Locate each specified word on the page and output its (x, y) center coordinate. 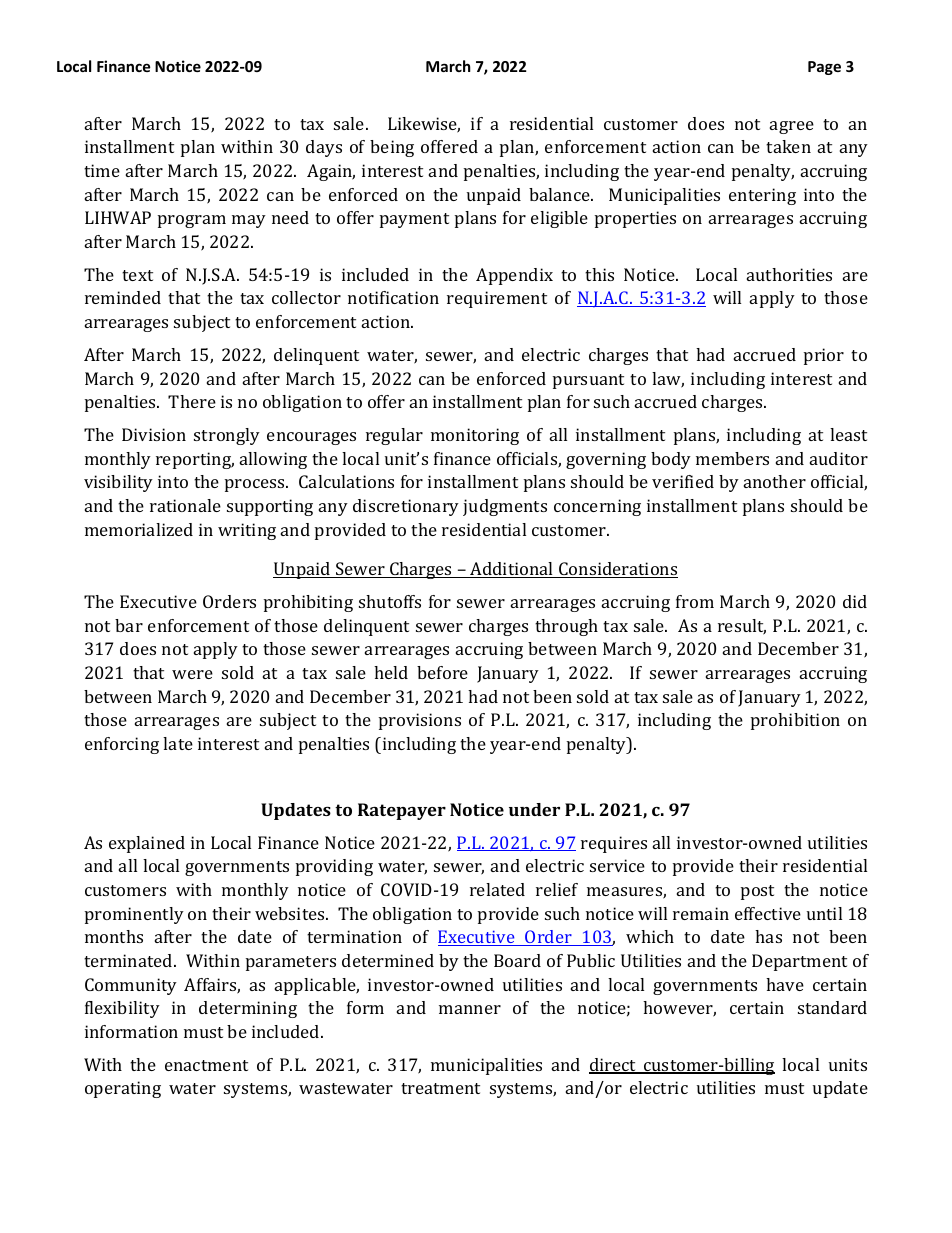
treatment (440, 1088)
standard (832, 1007)
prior (824, 356)
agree (792, 127)
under (534, 809)
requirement (497, 299)
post (757, 892)
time (102, 170)
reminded (123, 297)
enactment (206, 1065)
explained (147, 844)
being (392, 148)
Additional (512, 570)
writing (247, 531)
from (695, 601)
